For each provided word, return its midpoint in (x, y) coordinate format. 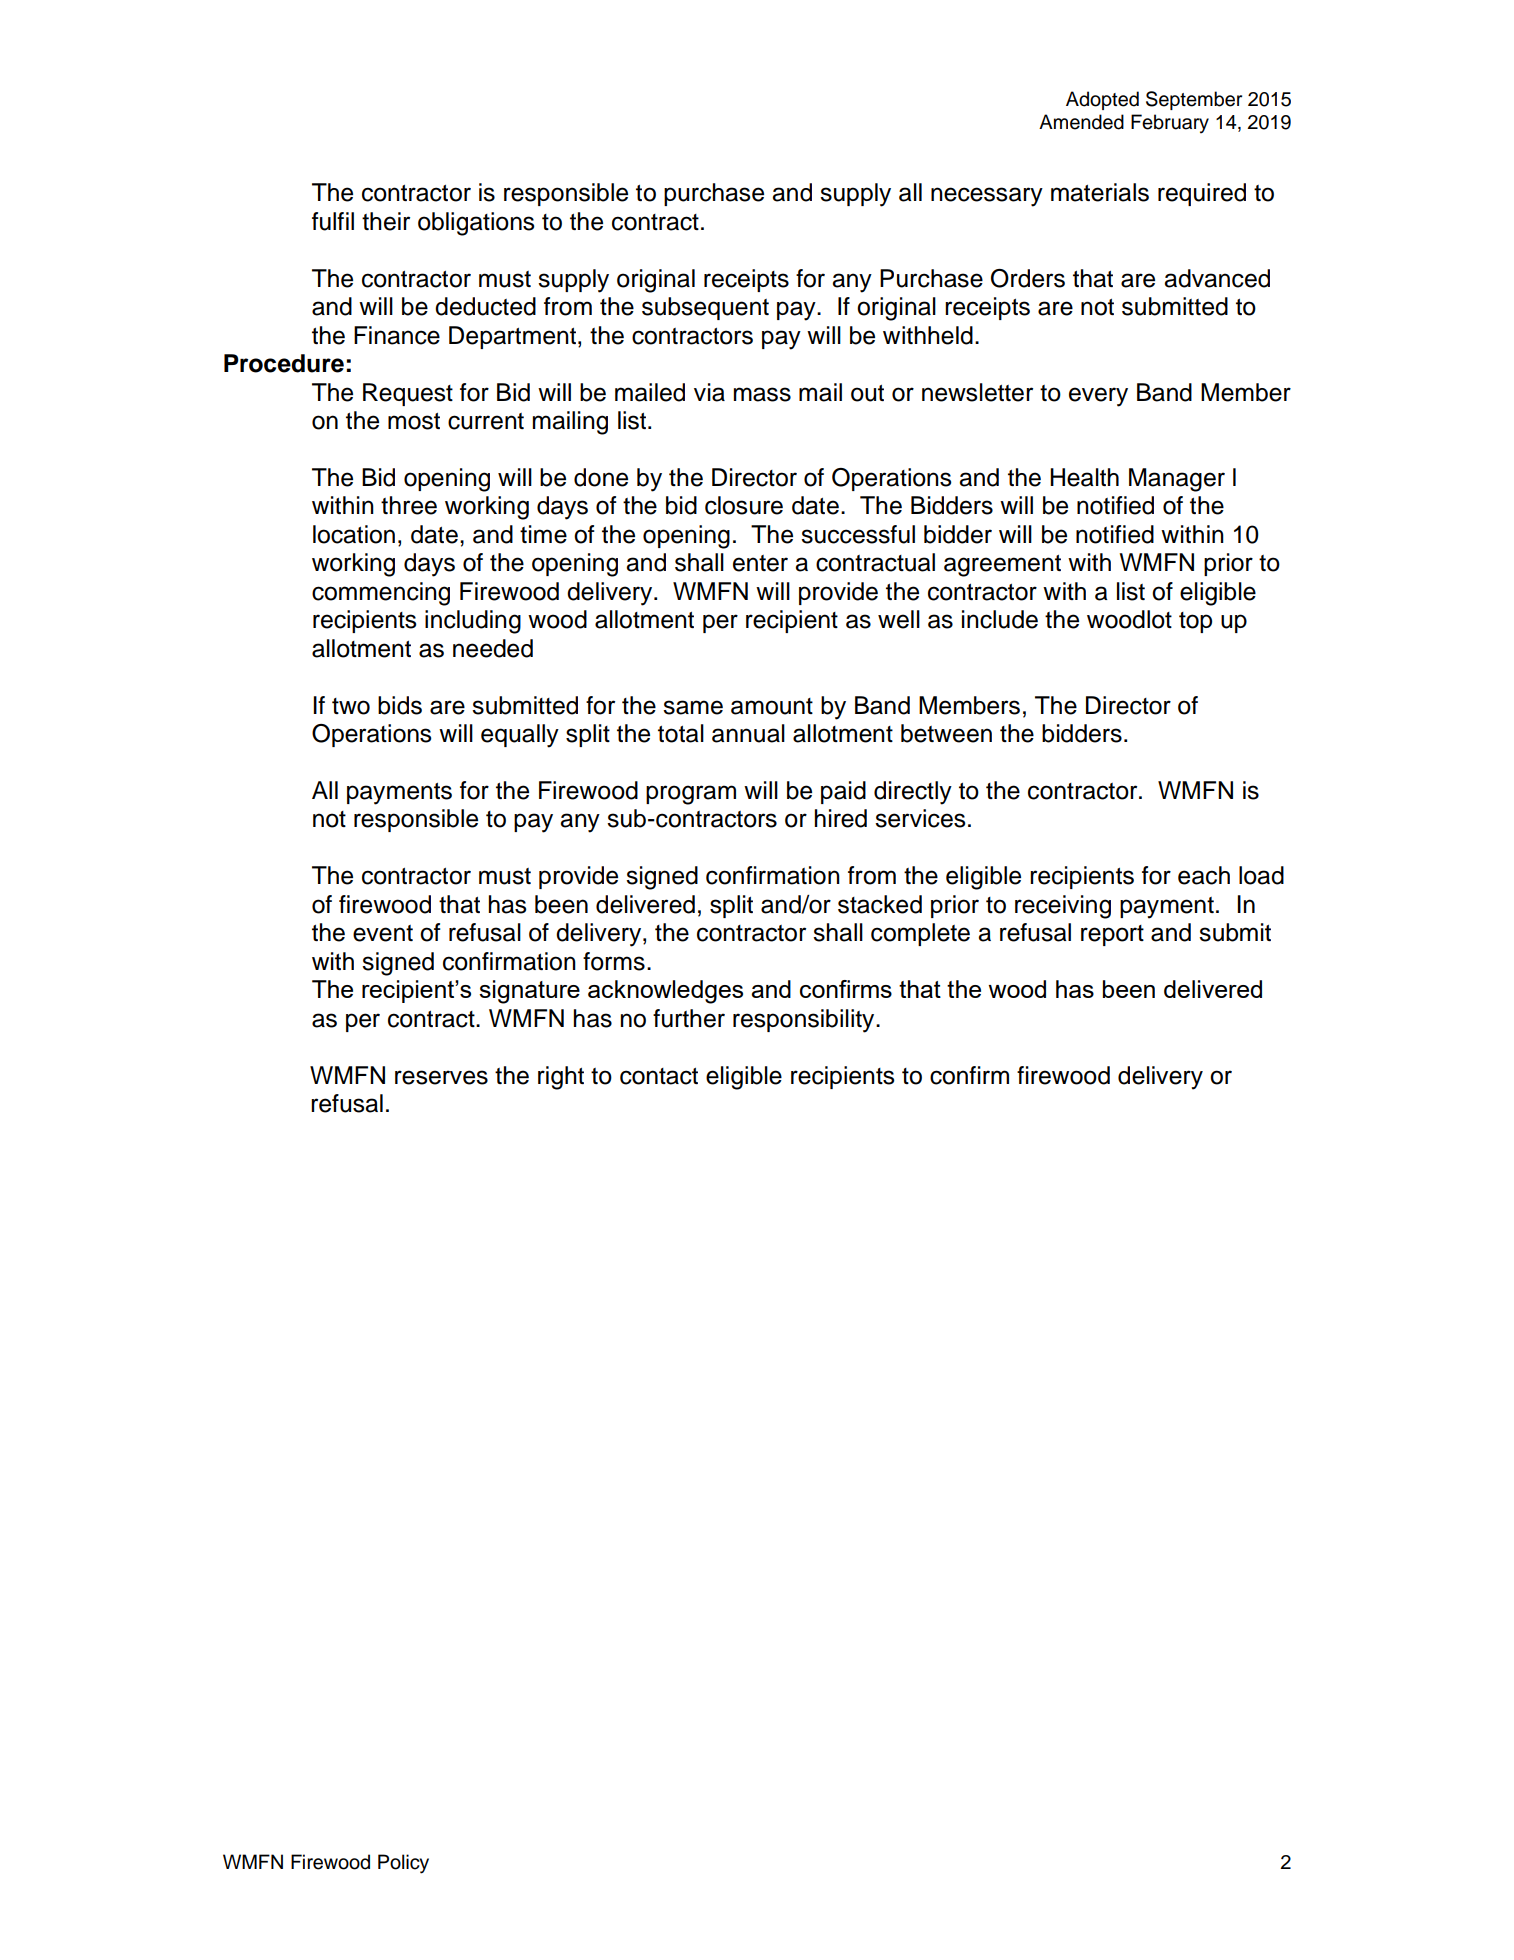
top (1195, 622)
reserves (441, 1077)
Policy (403, 1864)
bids (400, 705)
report (1112, 935)
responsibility (805, 1021)
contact (659, 1076)
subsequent (705, 308)
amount (772, 706)
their (386, 221)
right (561, 1078)
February (1170, 124)
